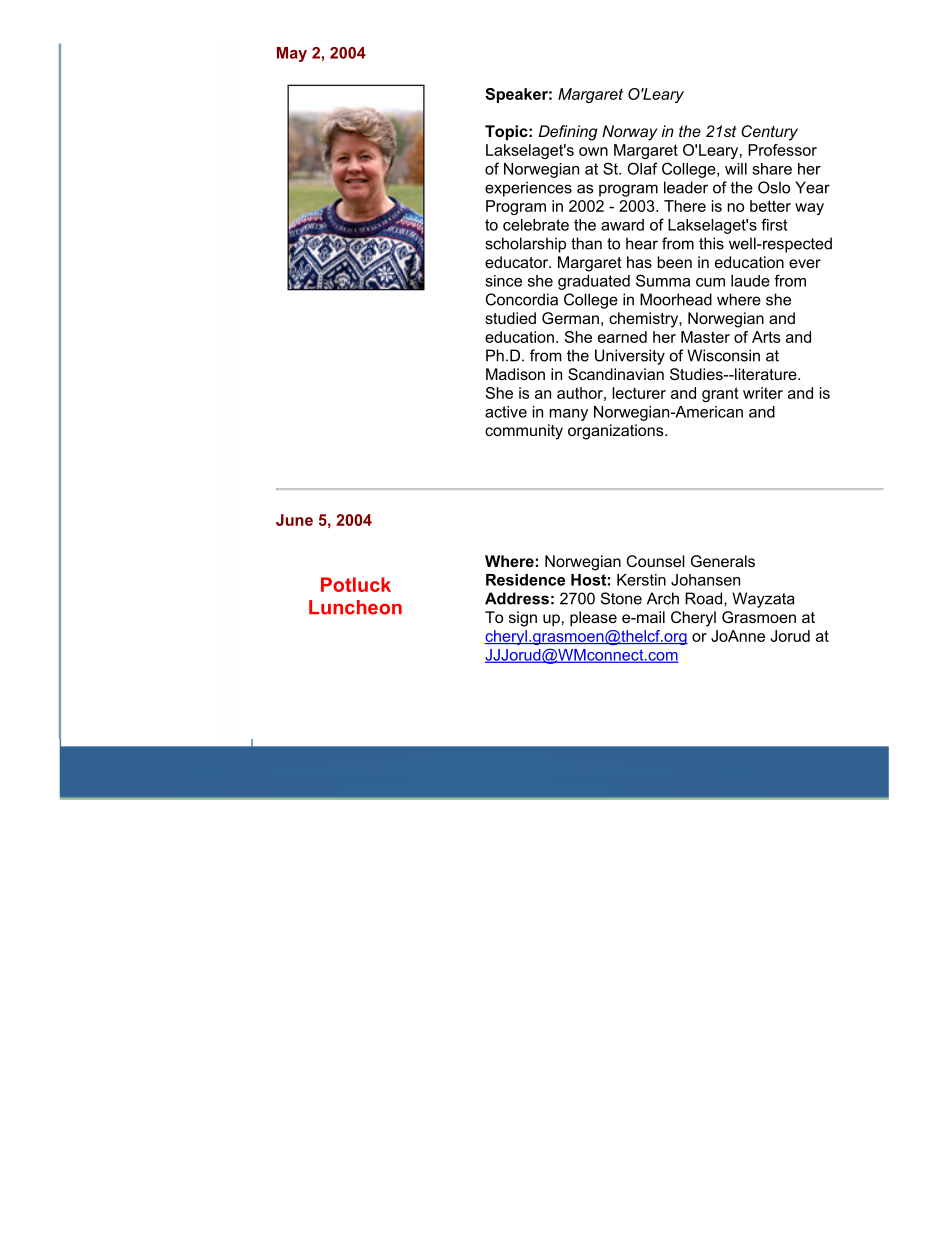 This screenshot has width=952, height=1233. I want to click on May, so click(292, 54).
